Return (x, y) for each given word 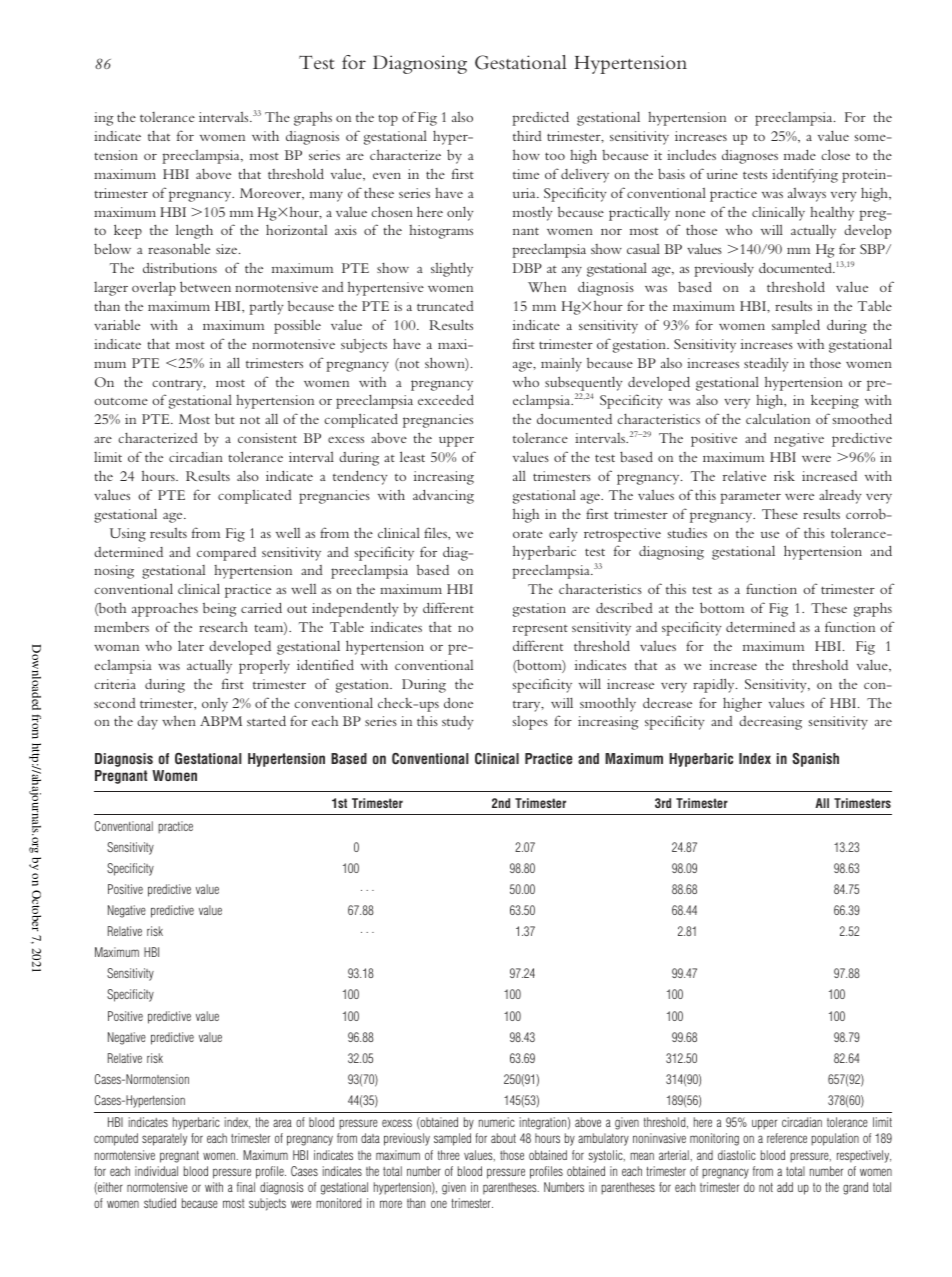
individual (156, 1171)
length (194, 231)
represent (540, 630)
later (191, 645)
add (785, 1187)
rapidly (715, 685)
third (527, 136)
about (503, 1138)
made (800, 155)
